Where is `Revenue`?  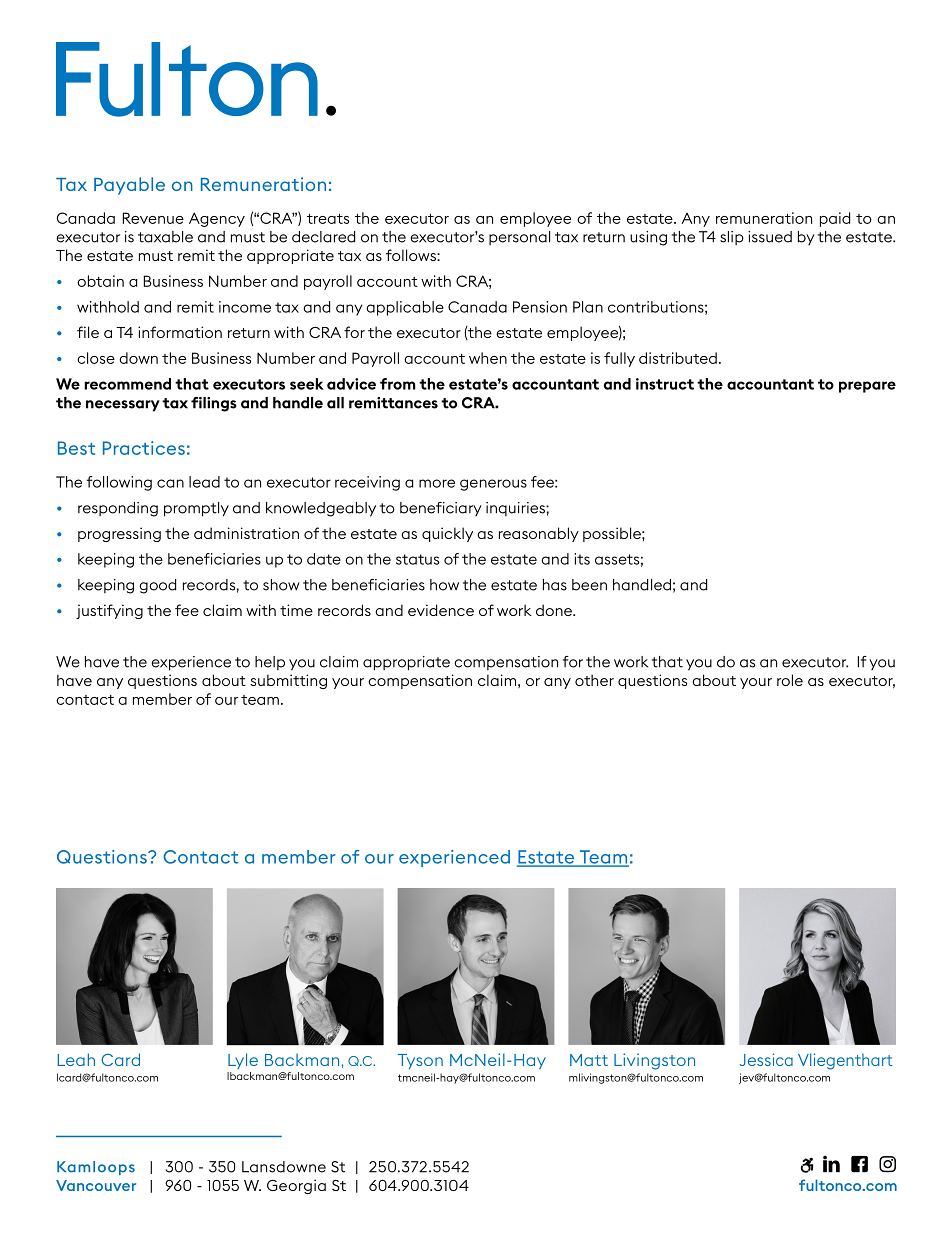 Revenue is located at coordinates (153, 218).
